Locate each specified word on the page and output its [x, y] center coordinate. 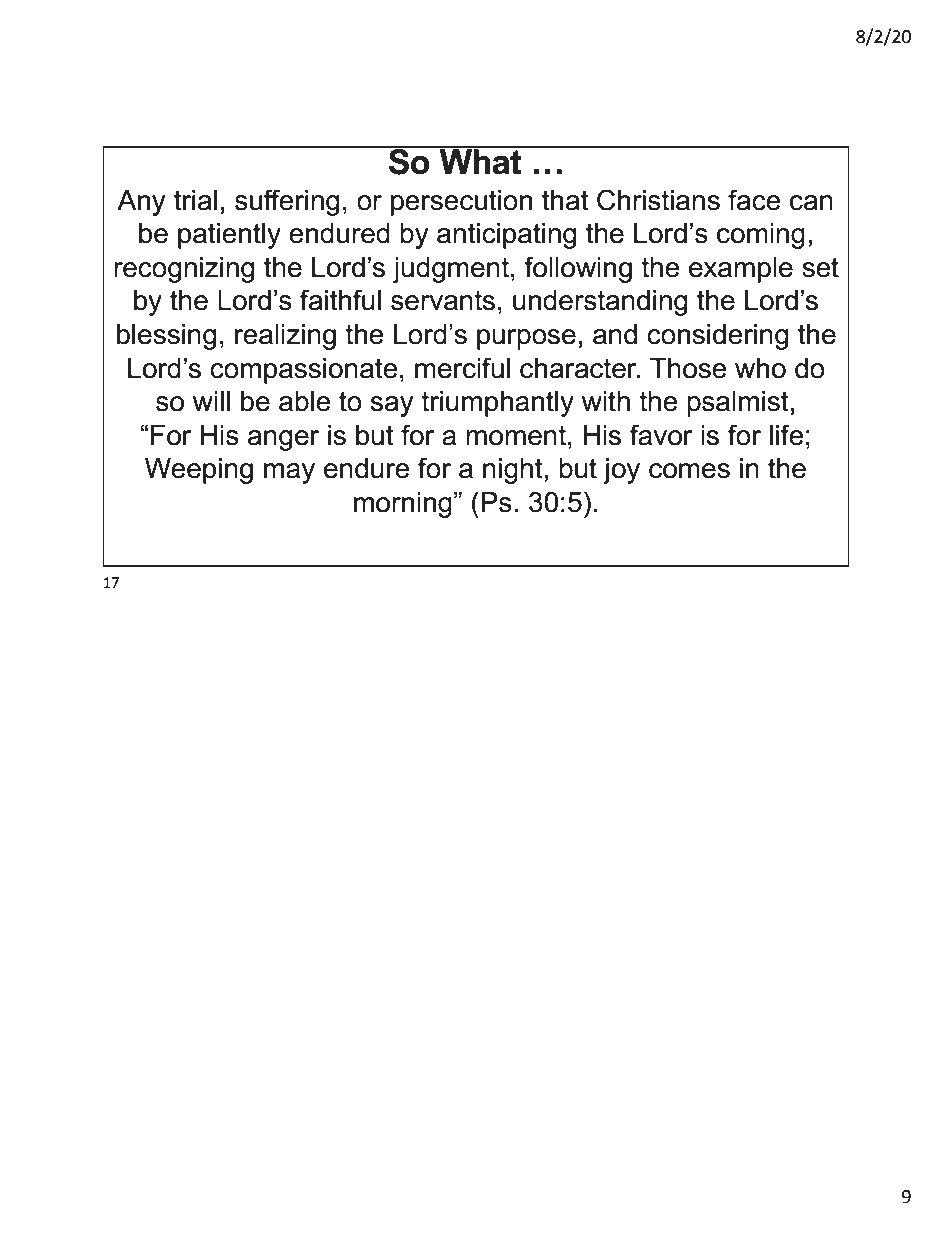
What [480, 161]
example [741, 270]
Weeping [199, 471]
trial [195, 200]
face [754, 200]
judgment [450, 270]
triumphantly [497, 404]
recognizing [184, 270]
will [211, 401]
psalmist [738, 404]
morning [403, 505]
